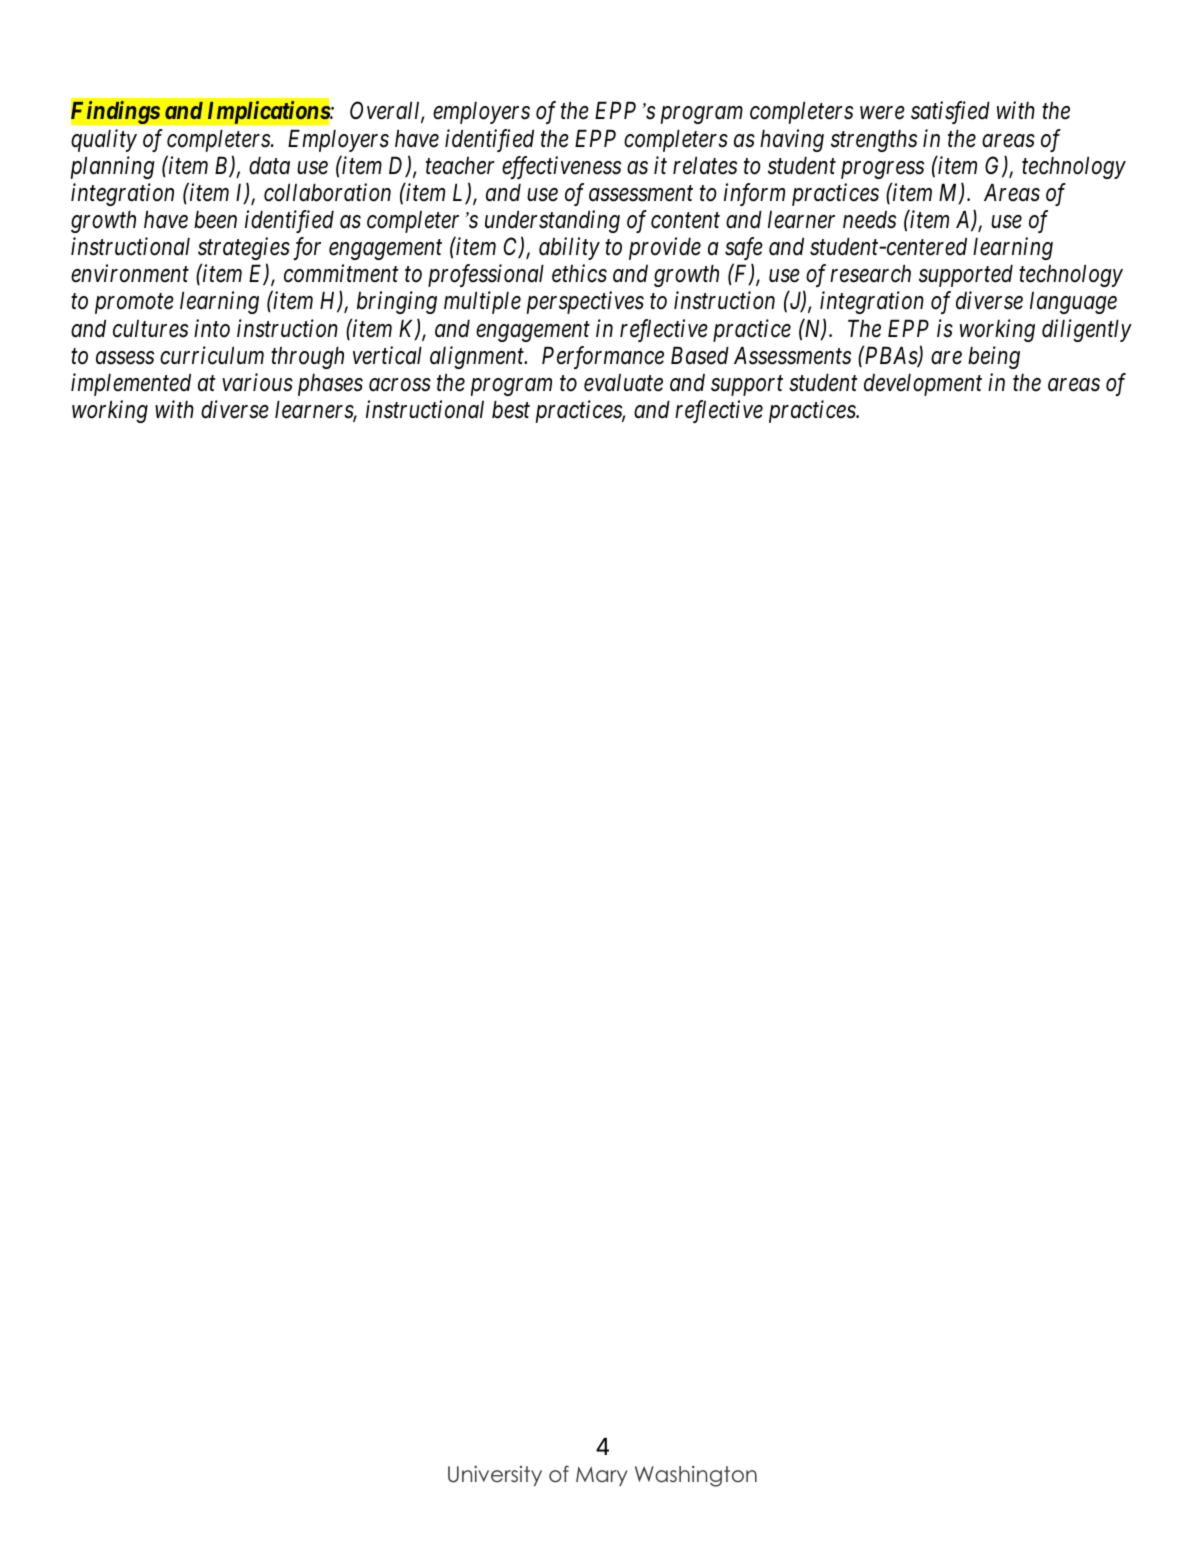 This screenshot has height=1558, width=1204. Describe the element at coordinates (330, 385) in the screenshot. I see `phases` at that location.
